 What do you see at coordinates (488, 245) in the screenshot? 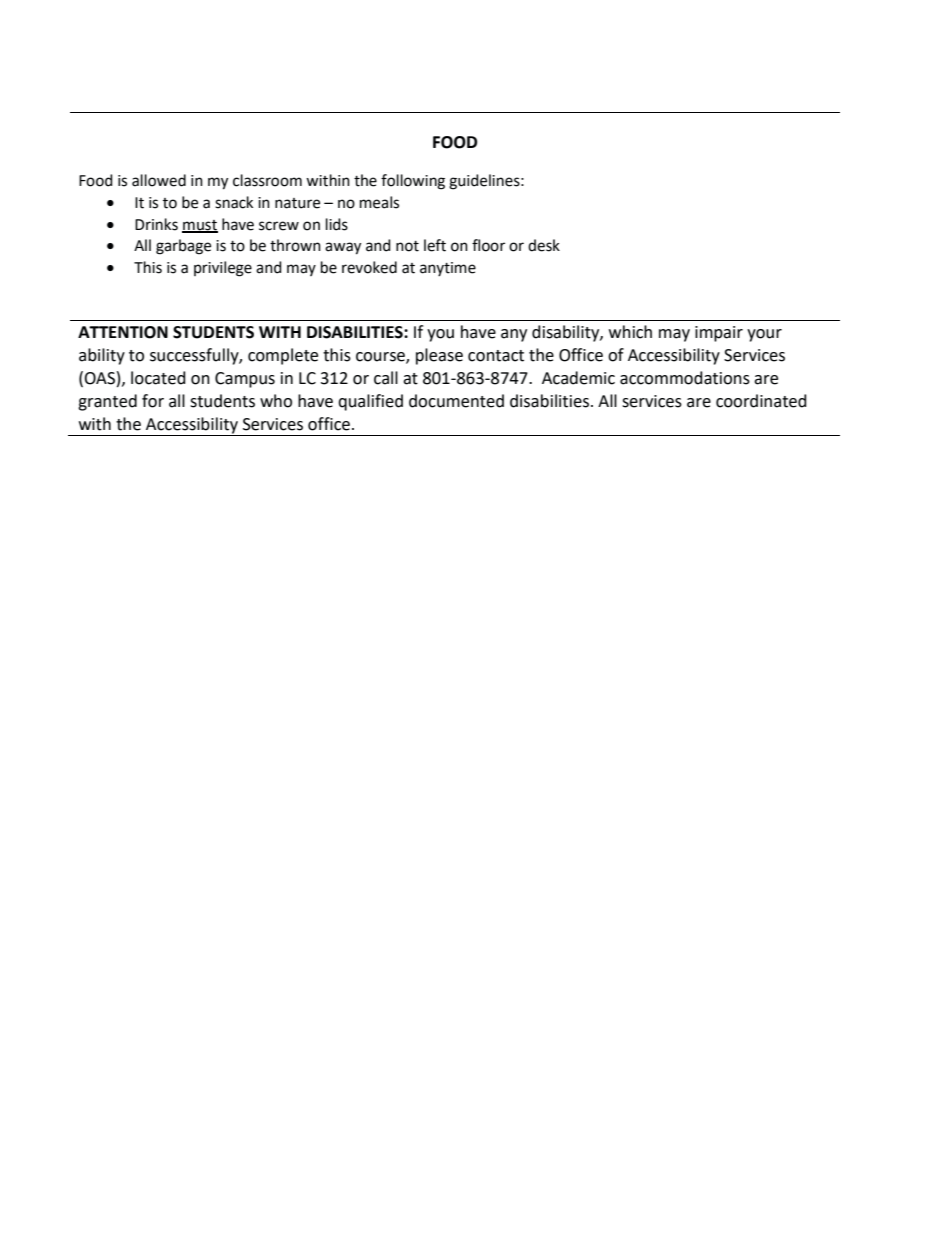
I see `floor` at bounding box center [488, 245].
